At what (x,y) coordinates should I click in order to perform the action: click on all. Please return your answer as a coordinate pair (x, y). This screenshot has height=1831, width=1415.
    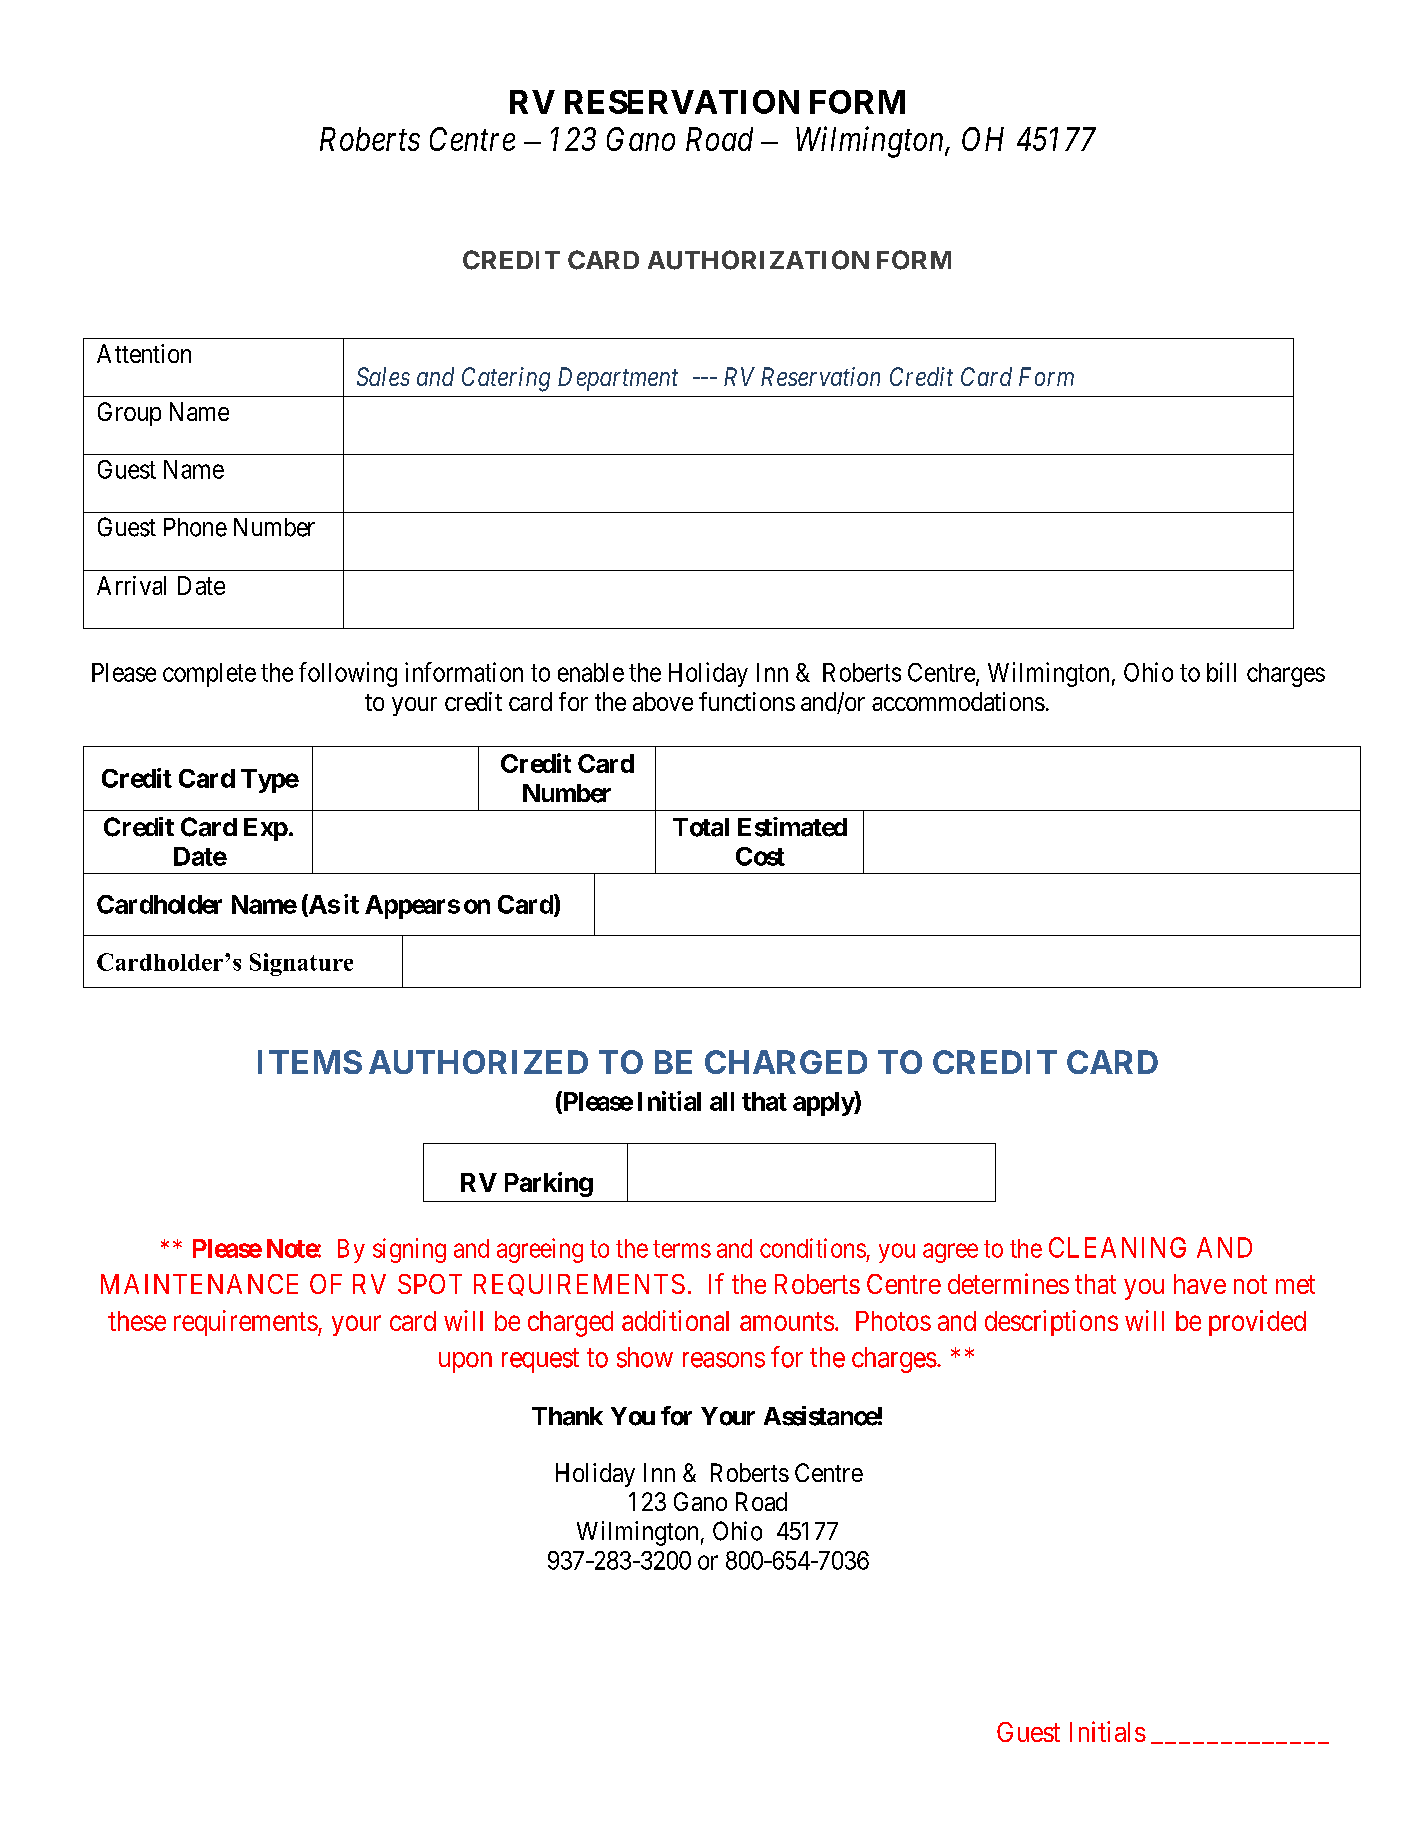
    Looking at the image, I should click on (722, 1101).
